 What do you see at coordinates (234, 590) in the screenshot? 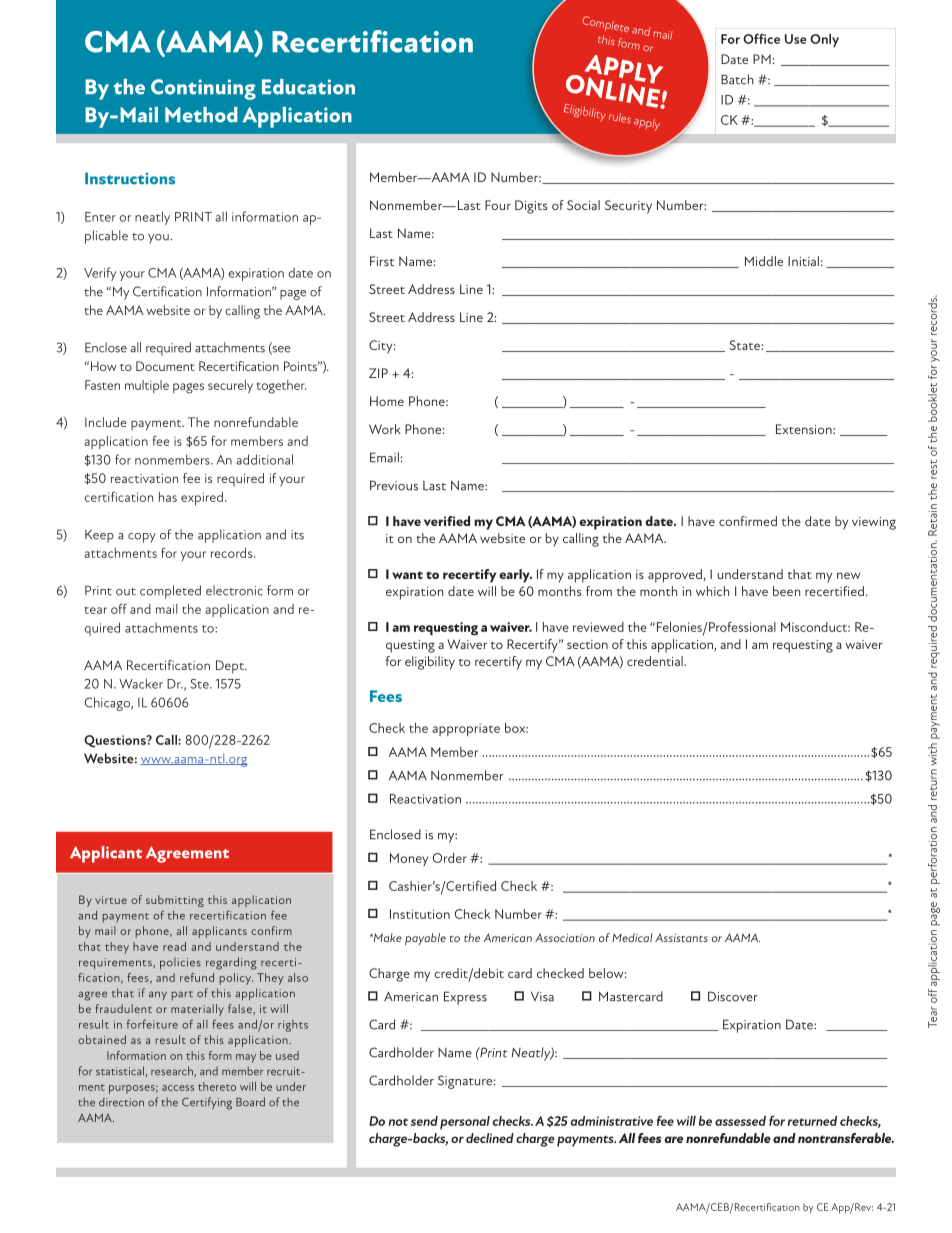
I see `electronic` at bounding box center [234, 590].
